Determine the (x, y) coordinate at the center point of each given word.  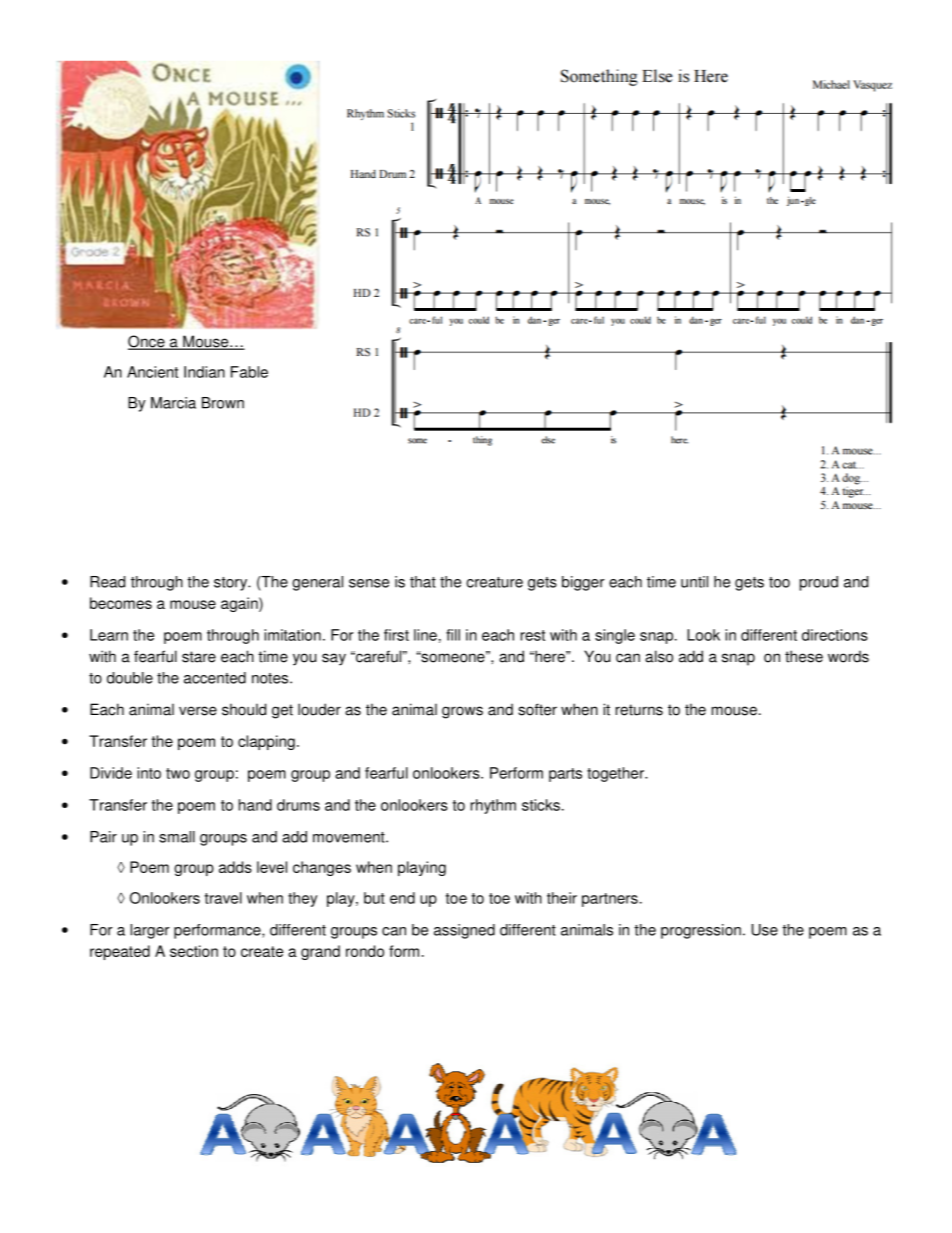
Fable (249, 372)
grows (462, 712)
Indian (204, 372)
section (194, 951)
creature (494, 582)
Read (107, 582)
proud (819, 583)
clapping (266, 742)
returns (639, 710)
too (779, 582)
